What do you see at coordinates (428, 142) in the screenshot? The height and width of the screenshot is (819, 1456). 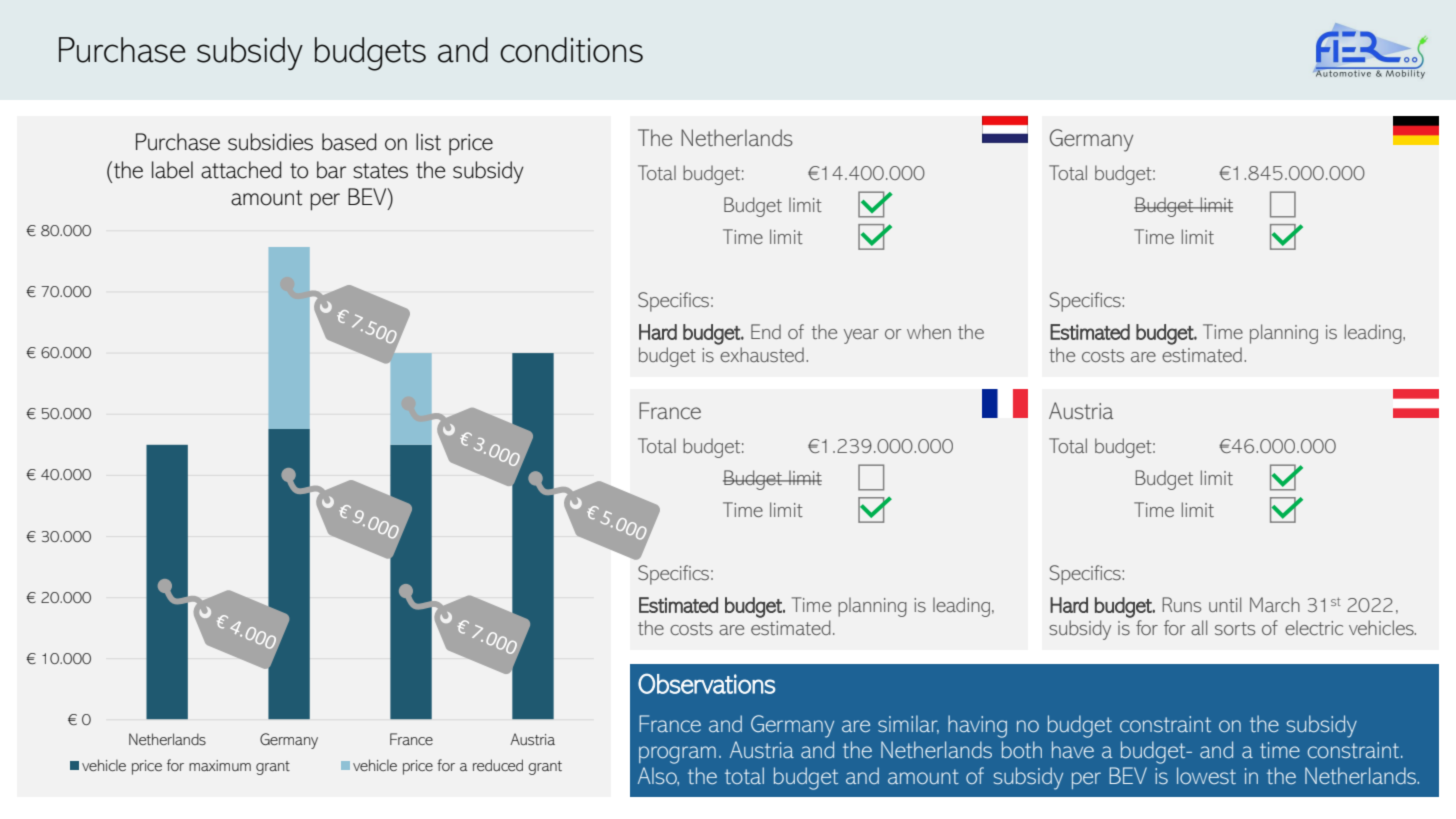 I see `list` at bounding box center [428, 142].
